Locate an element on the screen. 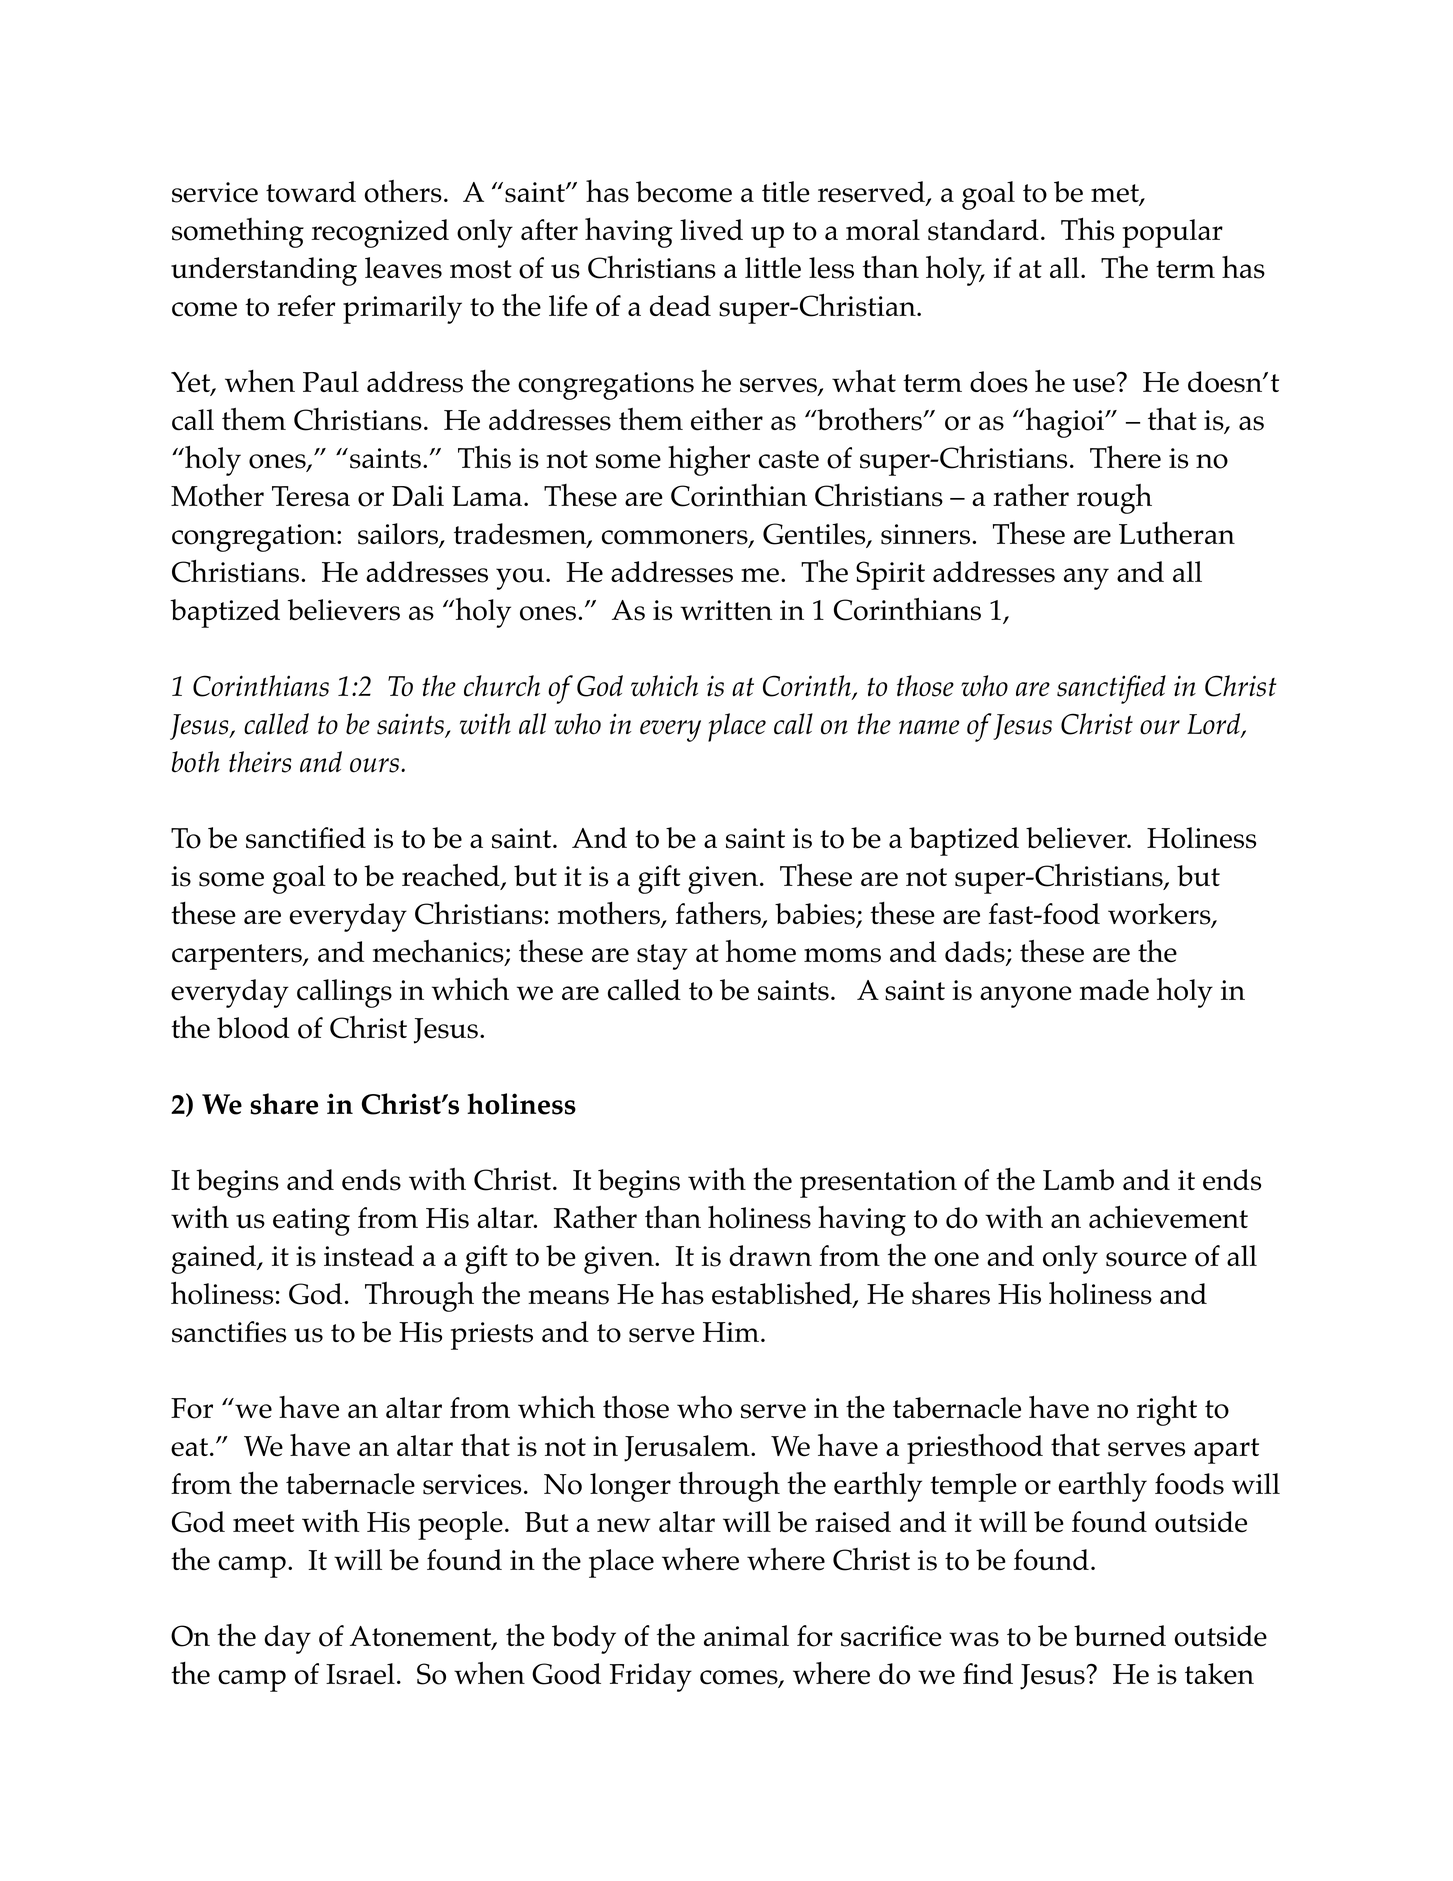 Image resolution: width=1453 pixels, height=1881 pixels. drawn is located at coordinates (770, 1255).
